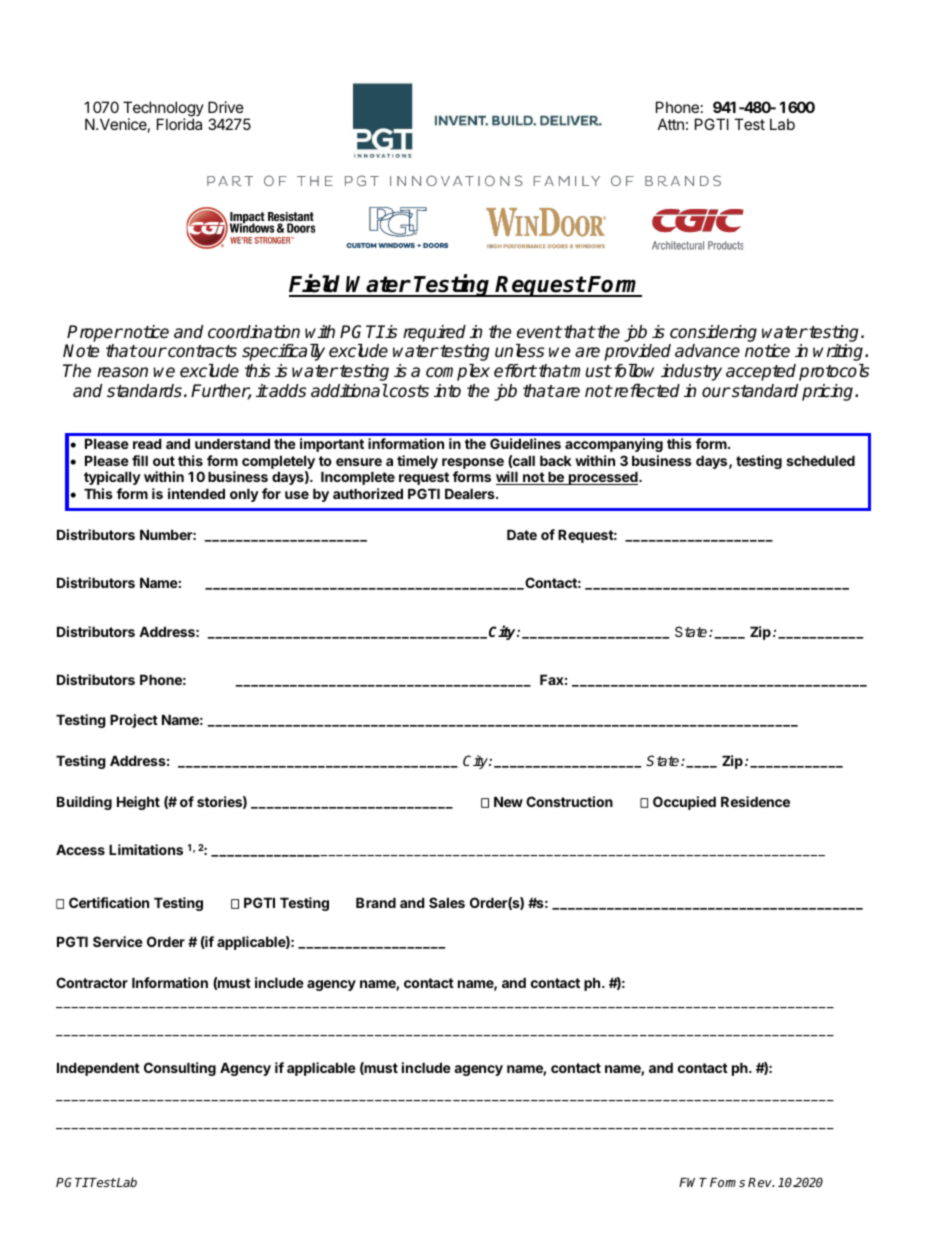  I want to click on Residence, so click(755, 801).
